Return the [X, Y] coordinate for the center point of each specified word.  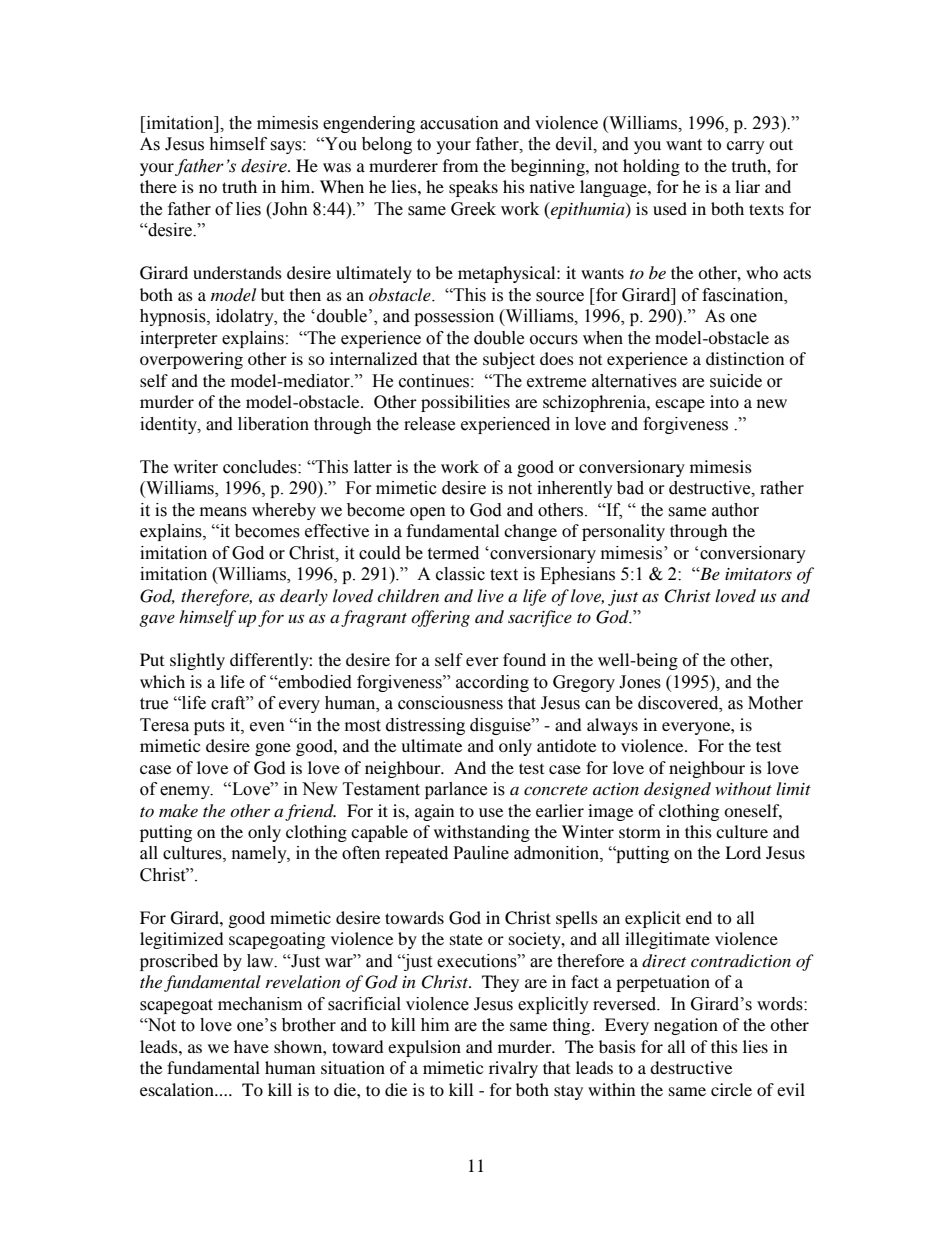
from [460, 165]
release [429, 424]
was [337, 167]
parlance [456, 790]
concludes [261, 467]
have [251, 1046]
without [743, 788]
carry [746, 147]
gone [273, 749]
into [724, 401]
